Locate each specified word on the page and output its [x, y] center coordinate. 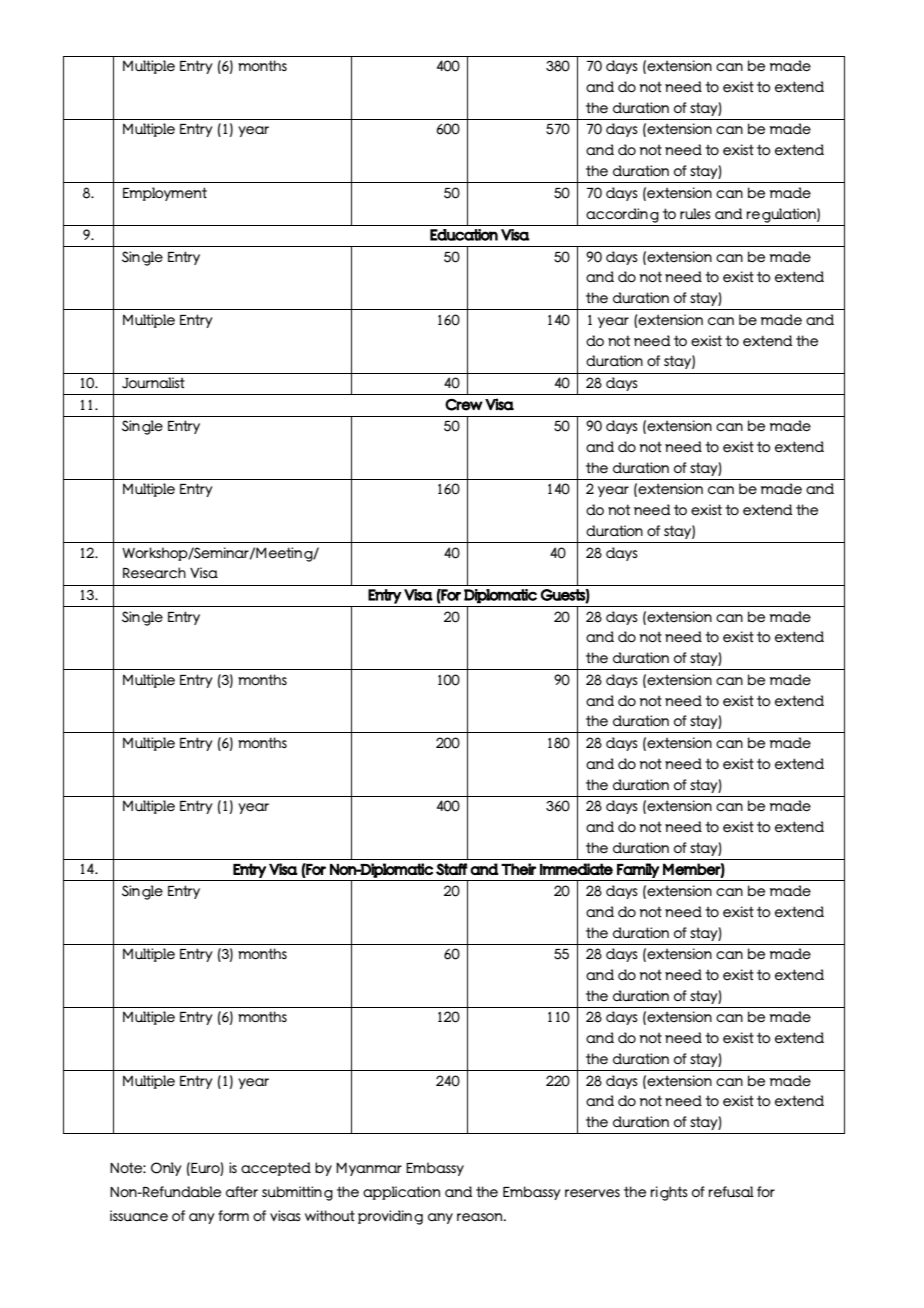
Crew [464, 405]
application [401, 1193]
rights [669, 1193]
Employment [165, 194]
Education [464, 235]
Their [518, 869]
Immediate [576, 869]
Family [638, 870]
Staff [452, 869]
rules [695, 213]
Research [154, 572]
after [242, 1191]
